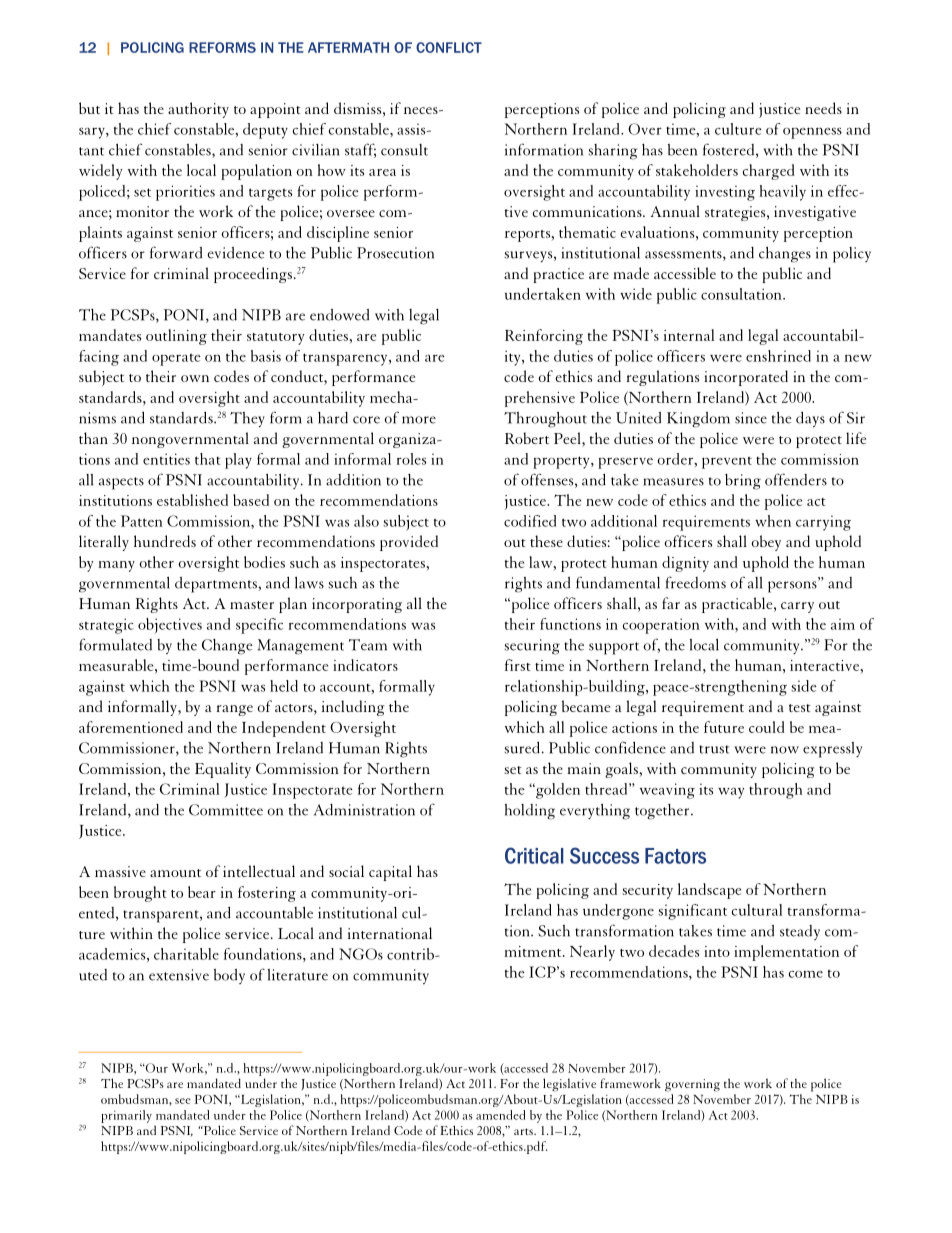 The image size is (952, 1233). Describe the element at coordinates (198, 110) in the page. I see `authority` at that location.
